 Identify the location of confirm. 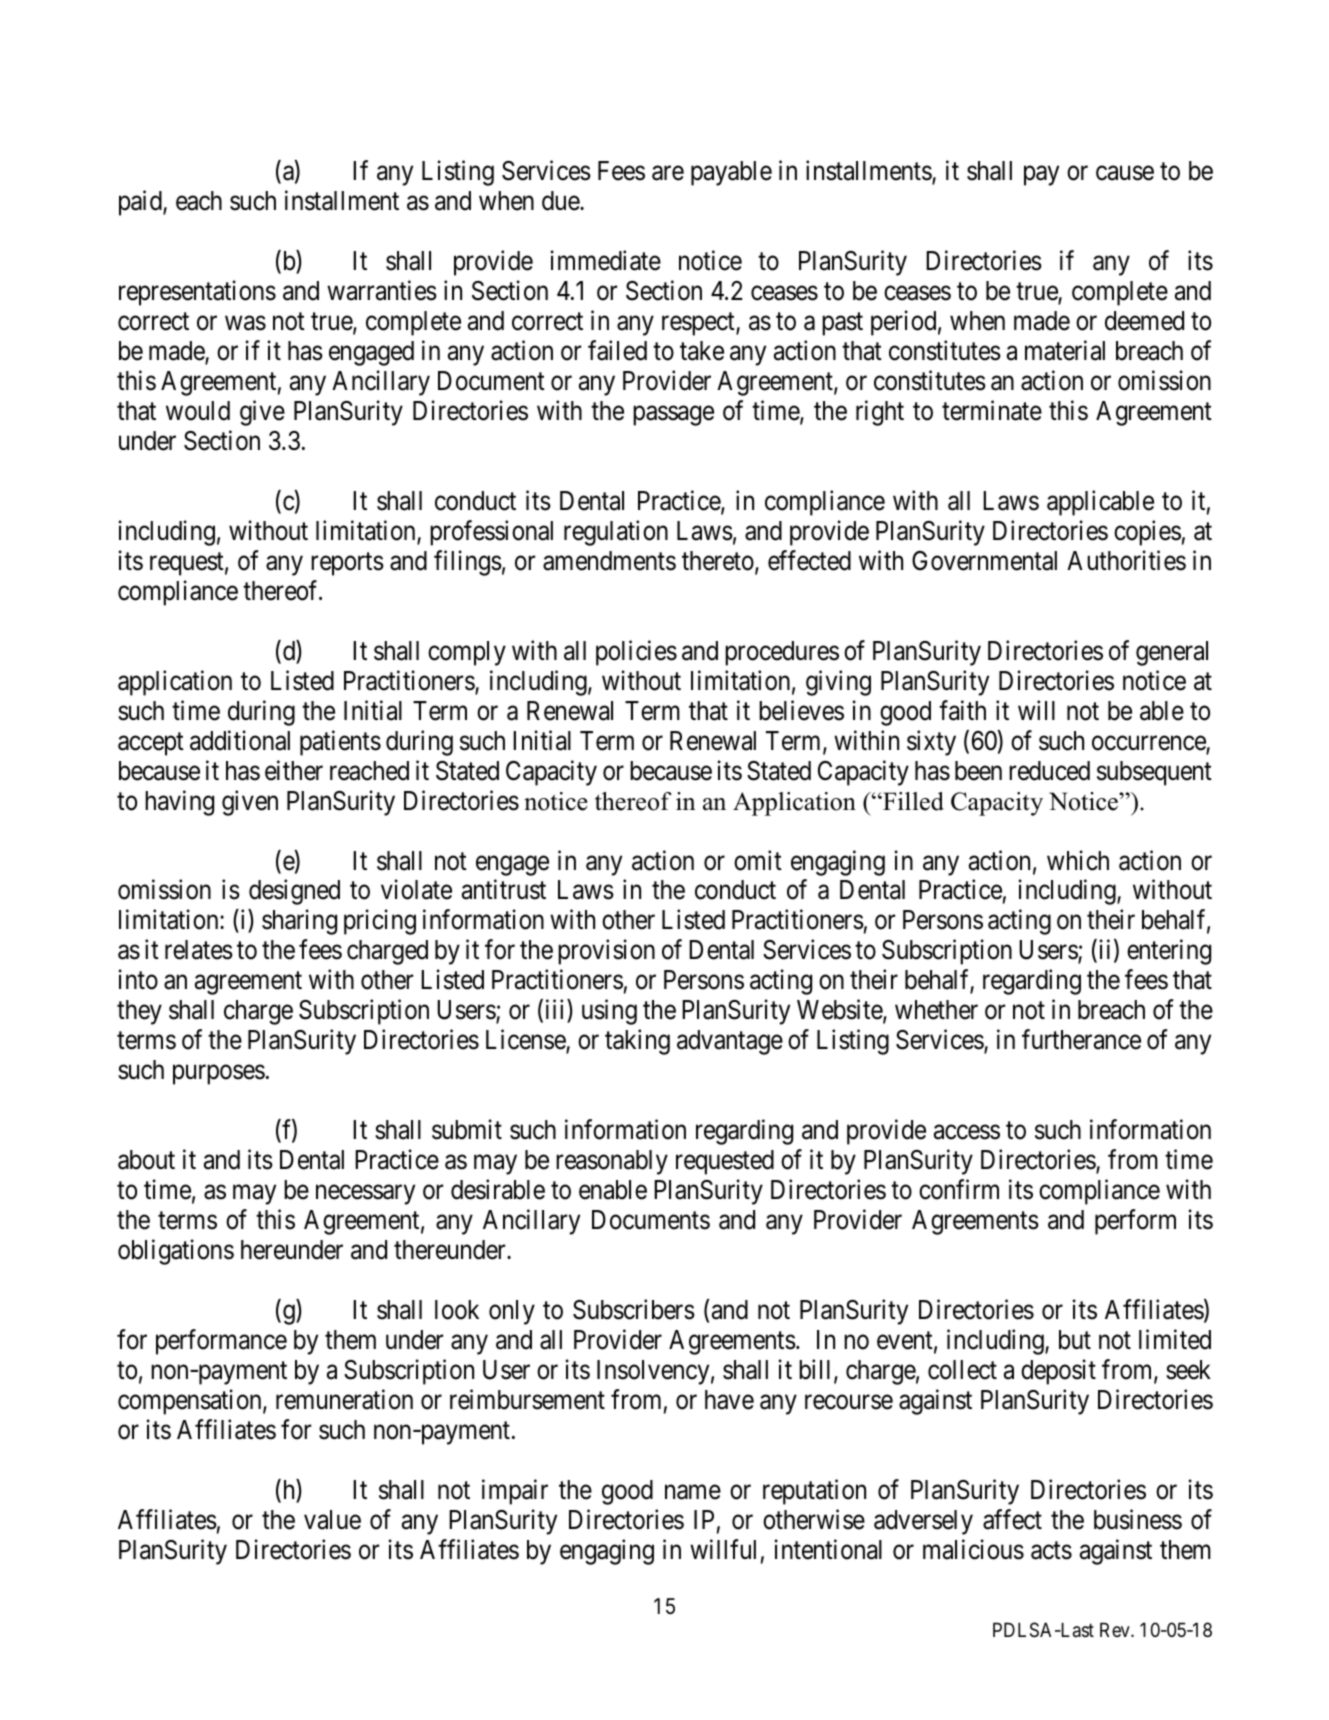
(959, 1189).
